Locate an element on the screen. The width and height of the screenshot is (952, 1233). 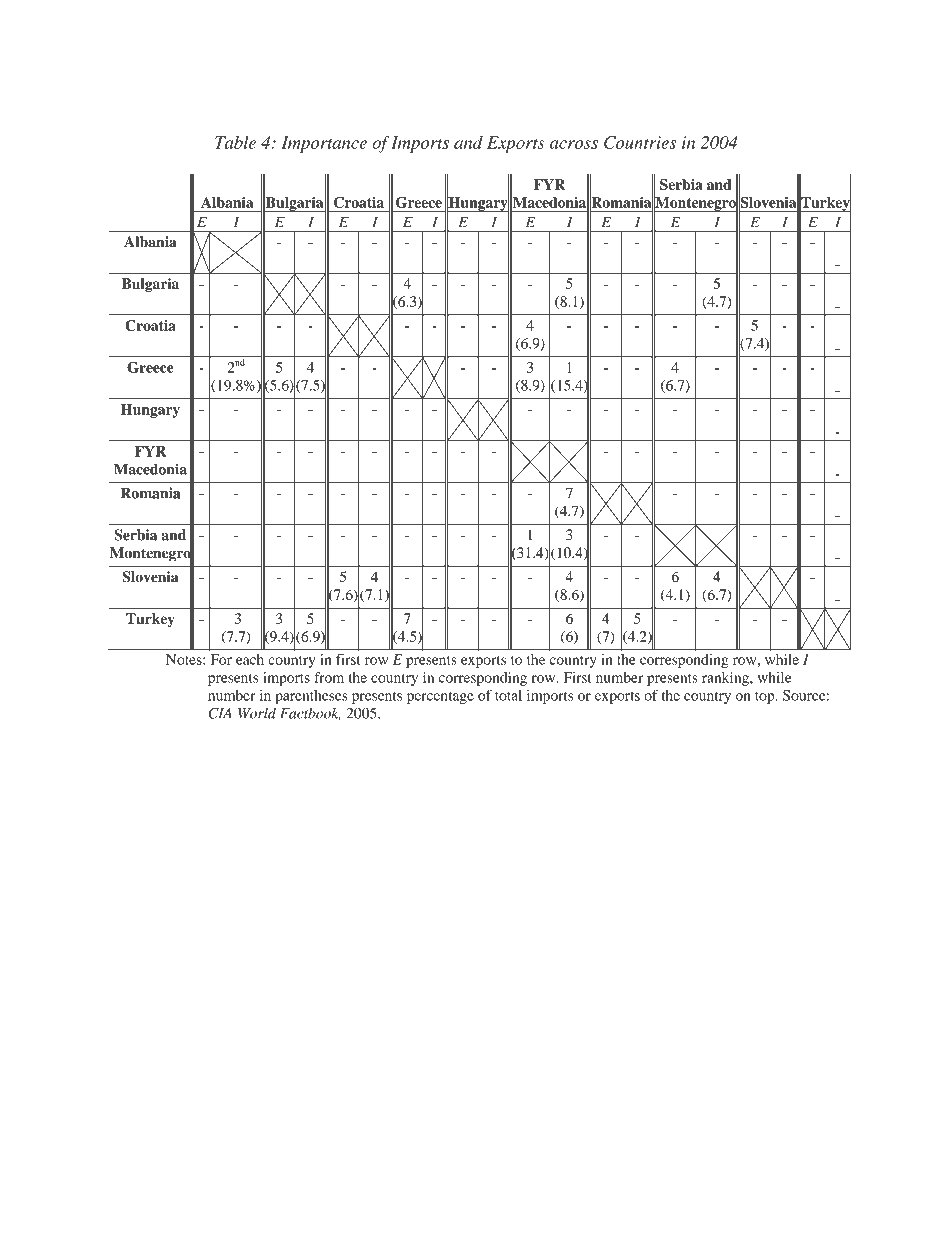
total is located at coordinates (508, 695).
